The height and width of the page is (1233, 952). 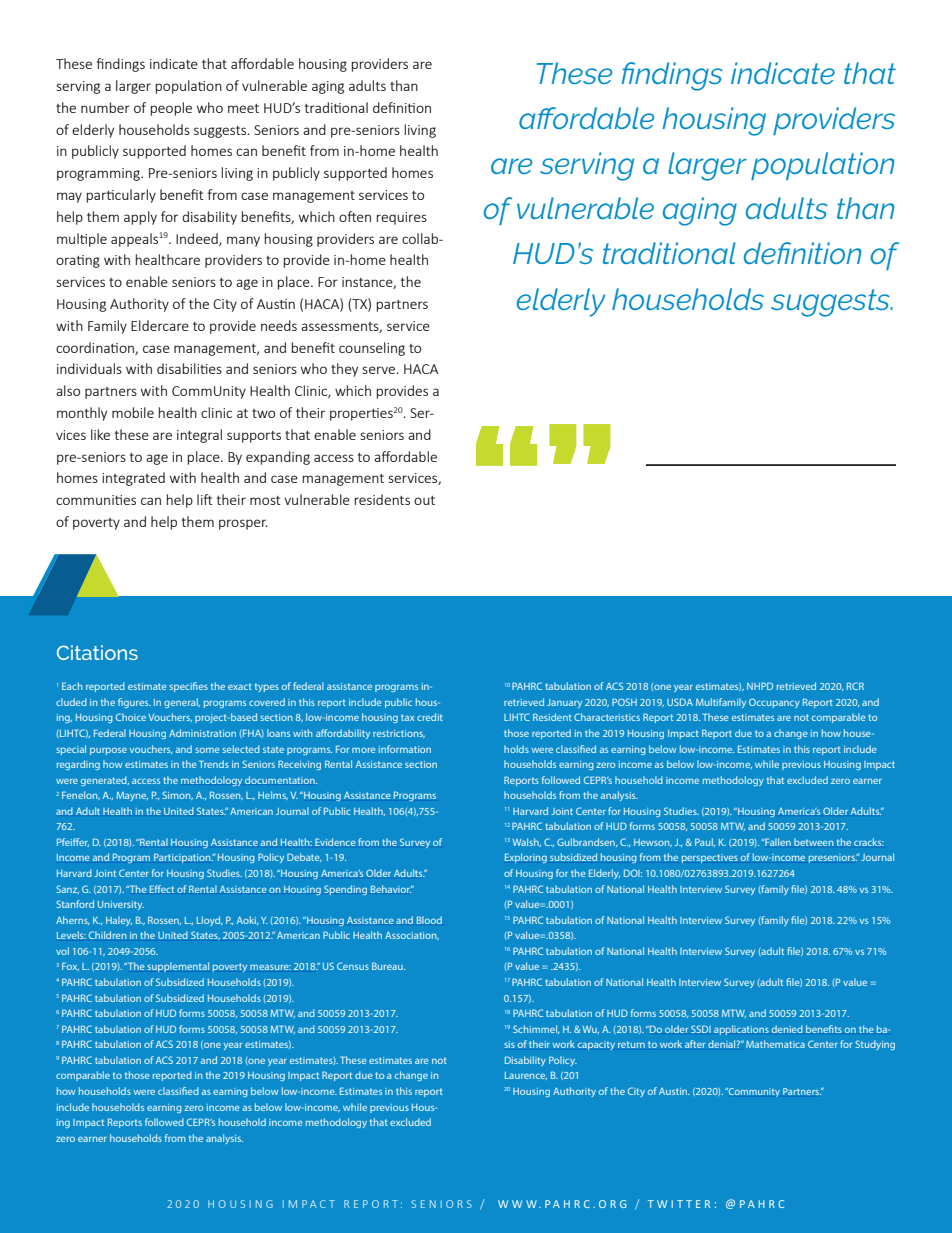 I want to click on denied, so click(x=787, y=1029).
